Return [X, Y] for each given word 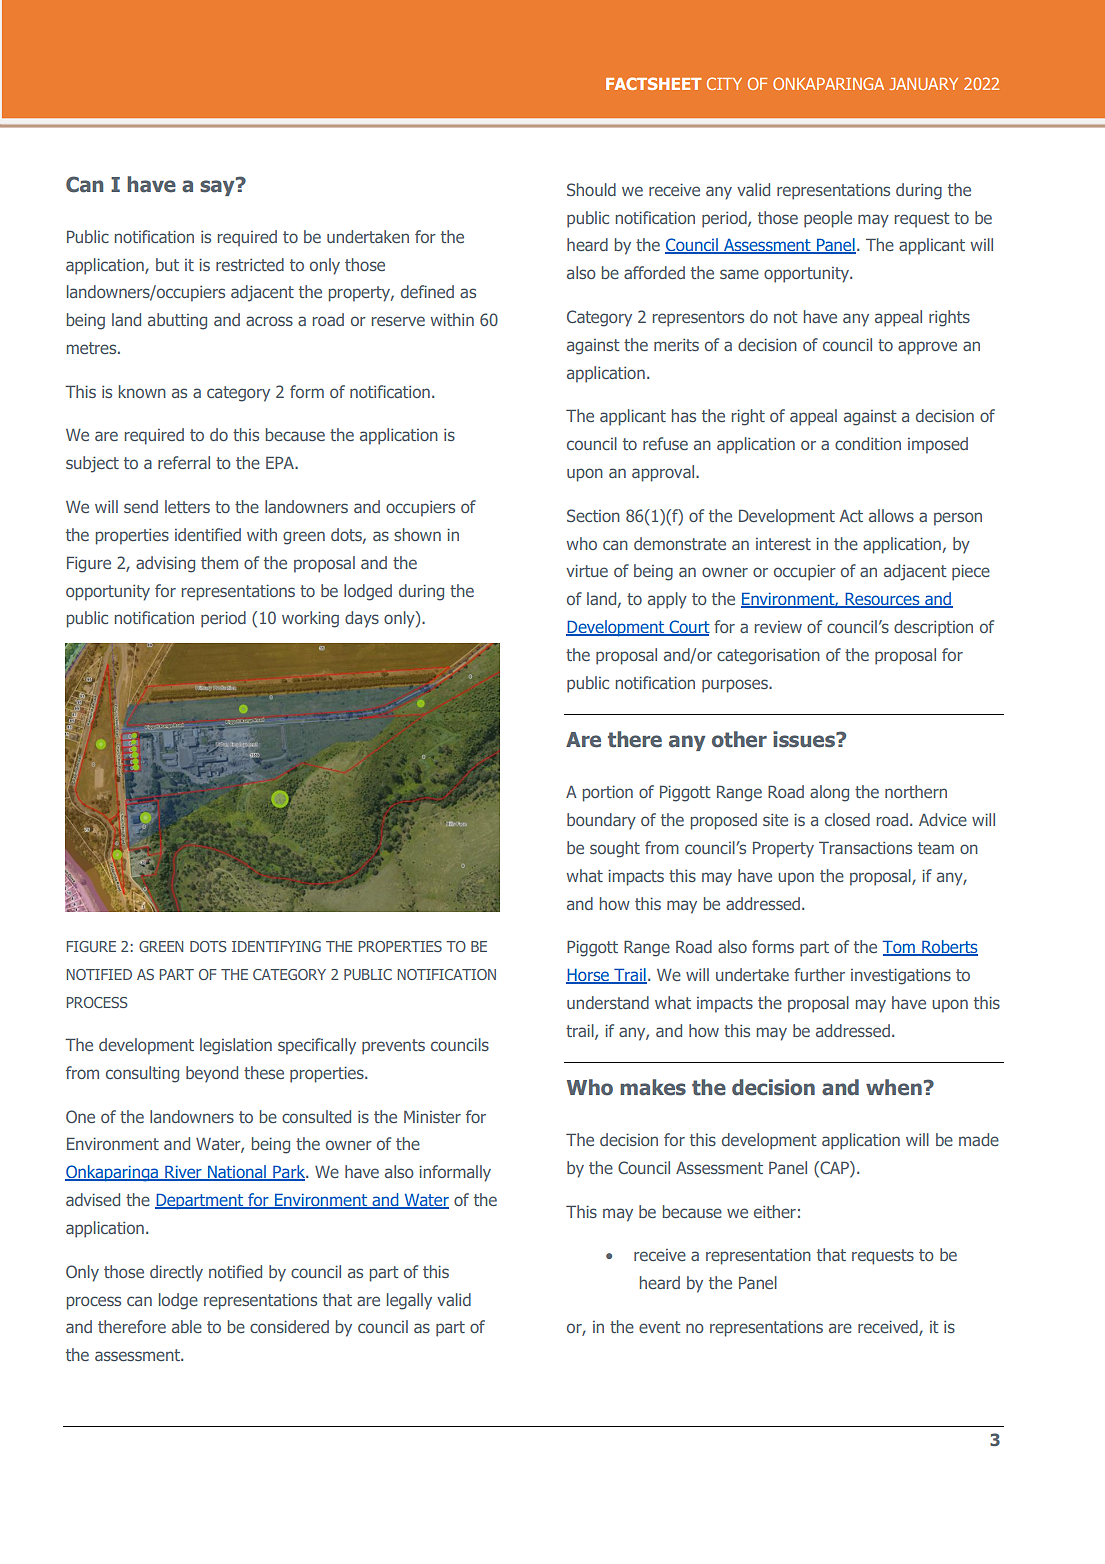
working [310, 619]
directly [176, 1273]
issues [805, 739]
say [218, 187]
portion [608, 794]
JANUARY [923, 84]
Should [591, 189]
